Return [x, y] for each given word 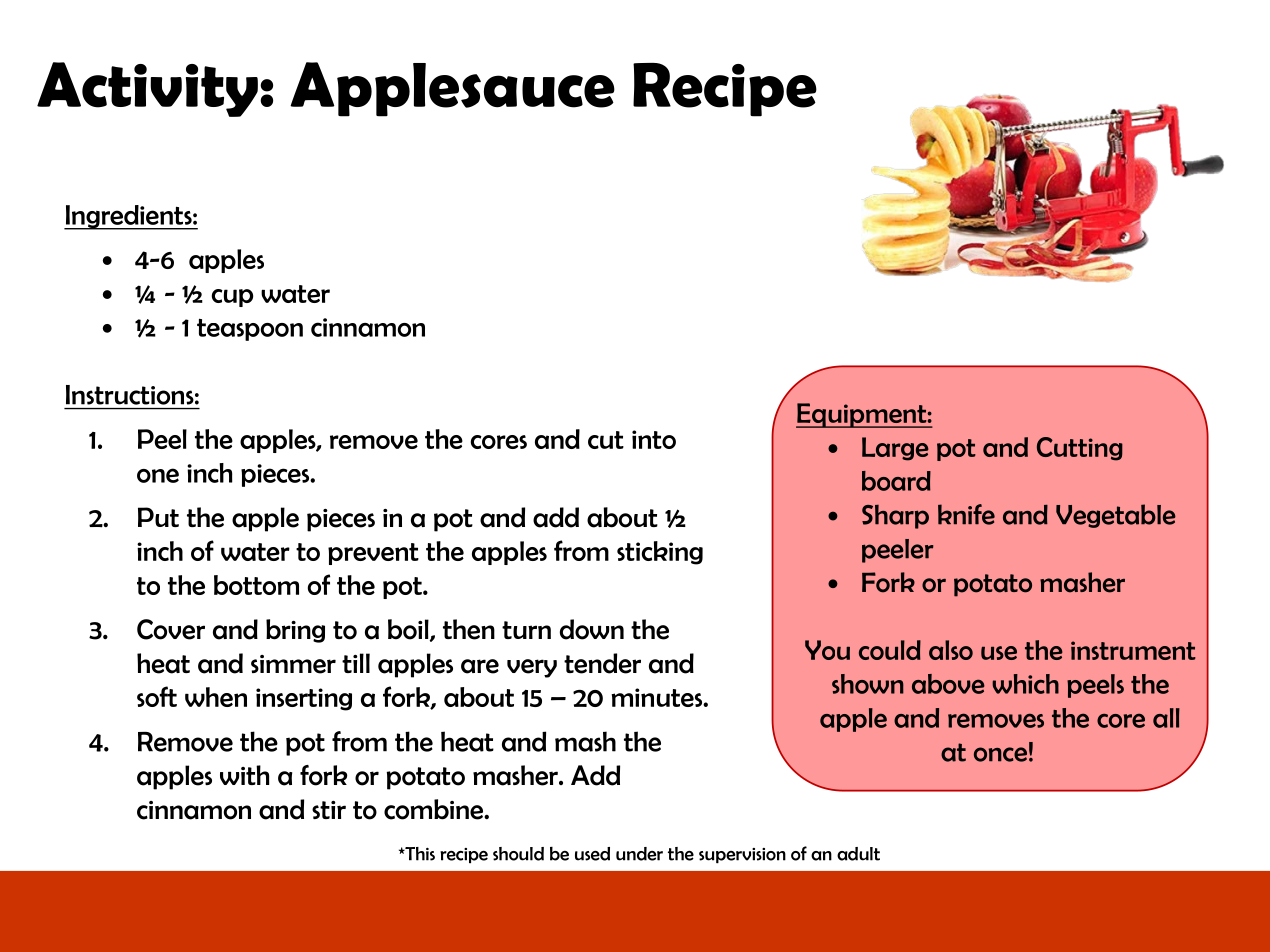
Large [895, 449]
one [158, 475]
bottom [256, 585]
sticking [660, 553]
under [639, 854]
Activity [147, 89]
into [654, 439]
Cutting [1080, 449]
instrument [1133, 650]
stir [329, 810]
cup [232, 298]
